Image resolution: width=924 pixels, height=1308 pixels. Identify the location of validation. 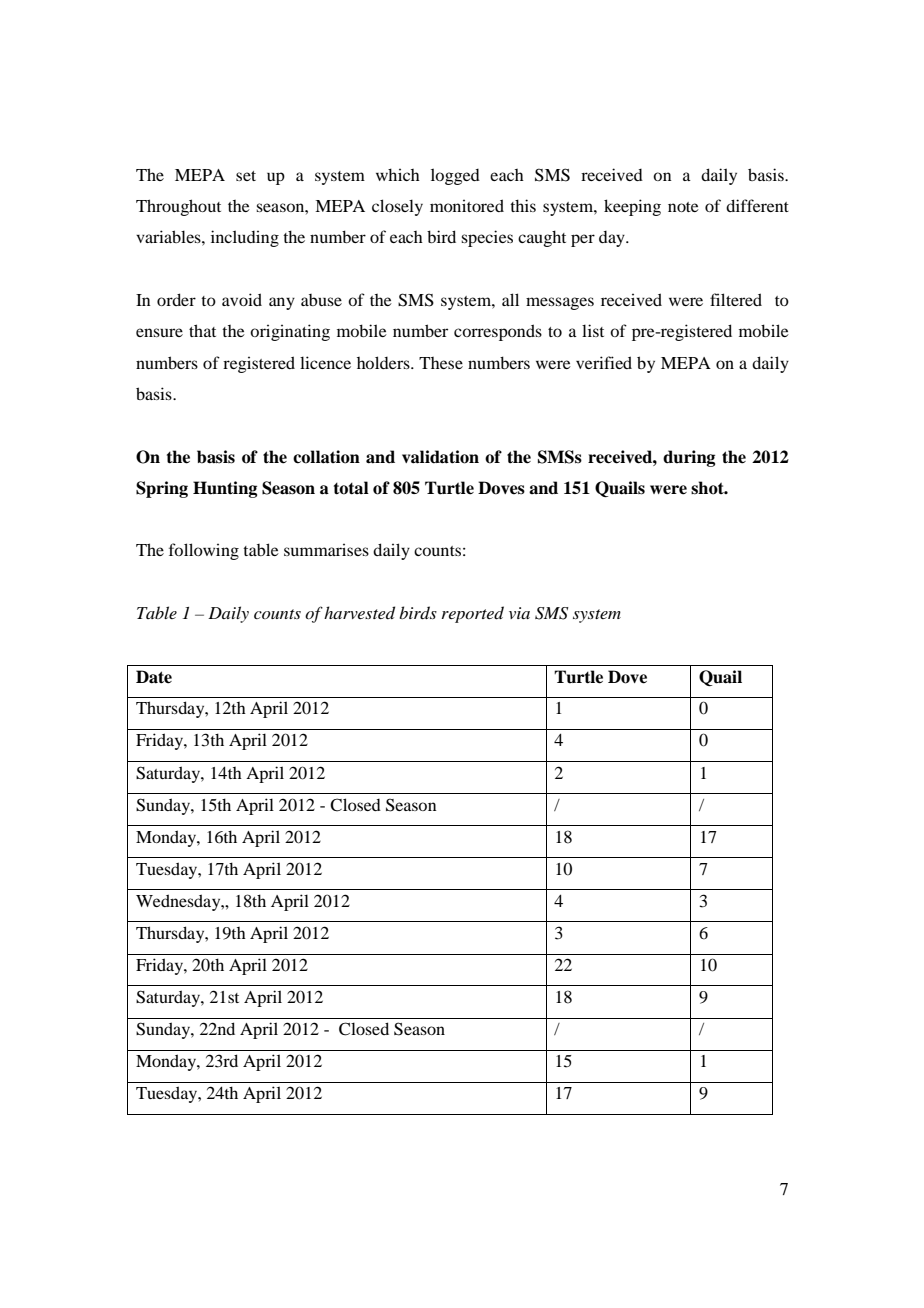
(440, 457).
